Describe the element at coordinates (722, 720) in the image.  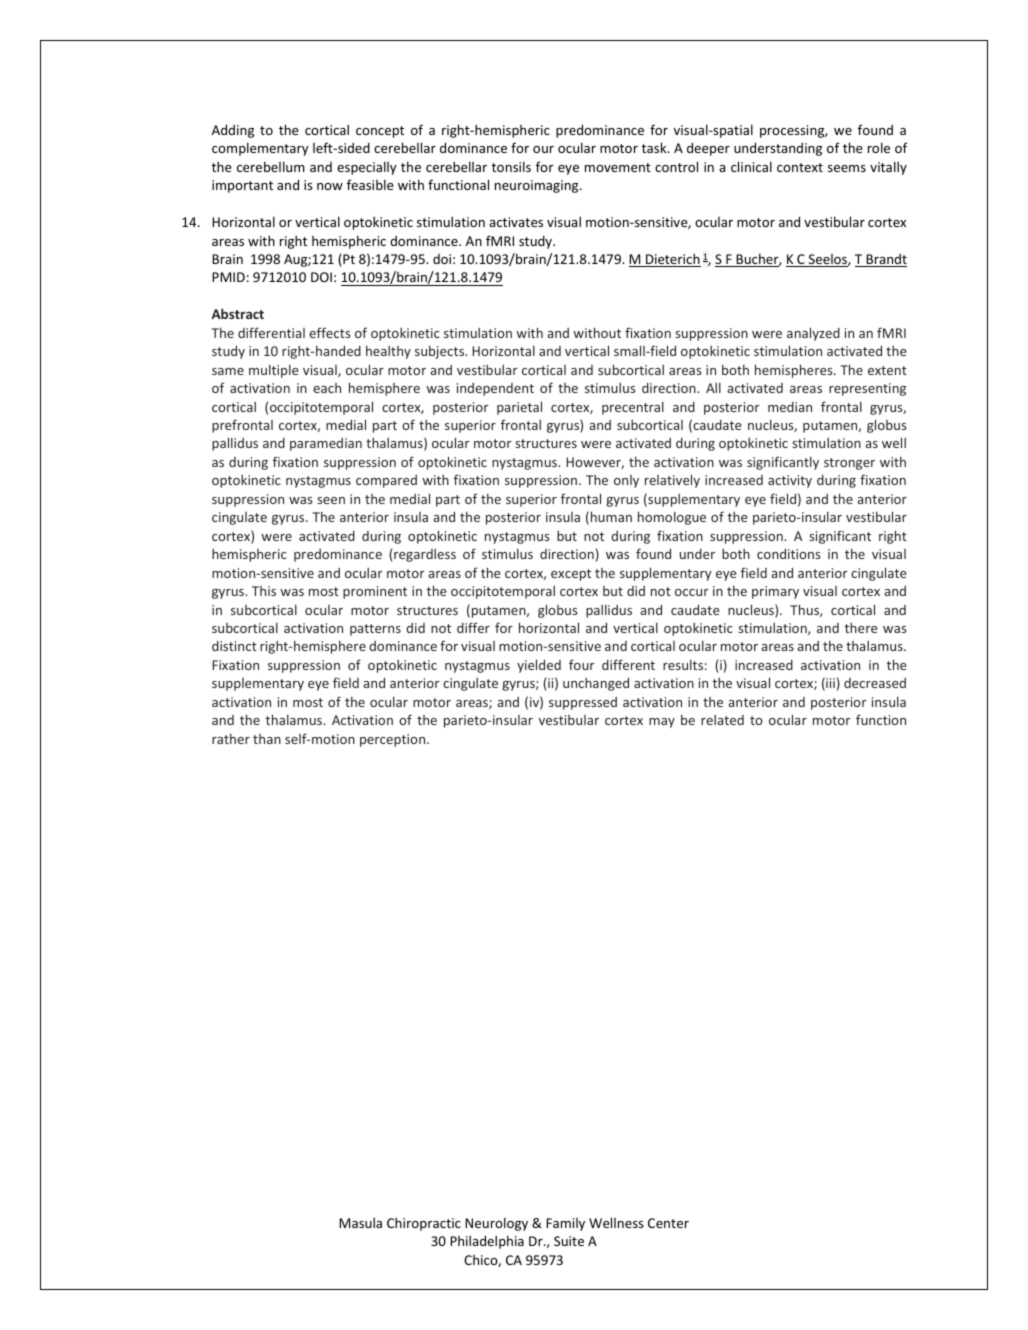
I see `related` at that location.
